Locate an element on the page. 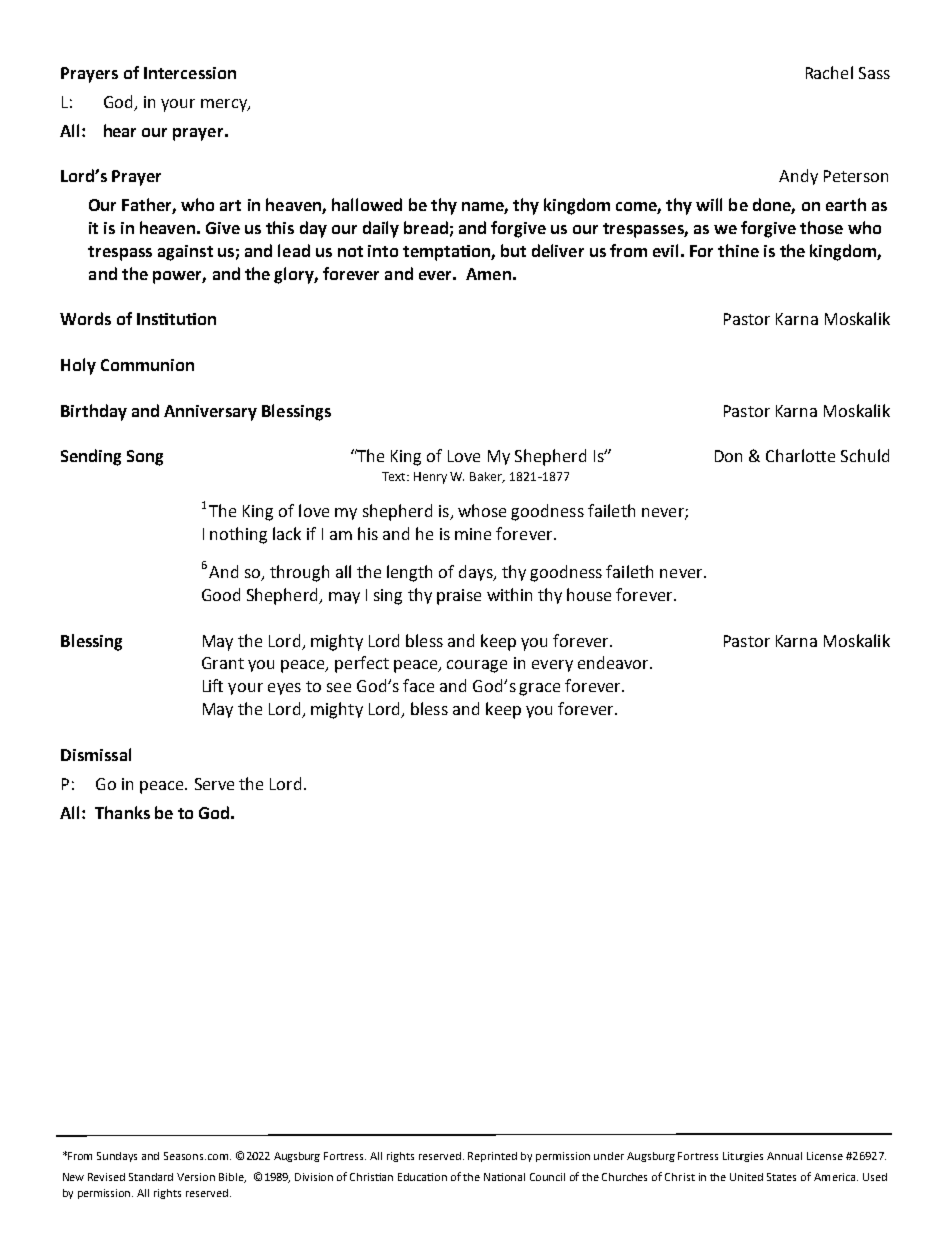  hallowed is located at coordinates (367, 204).
